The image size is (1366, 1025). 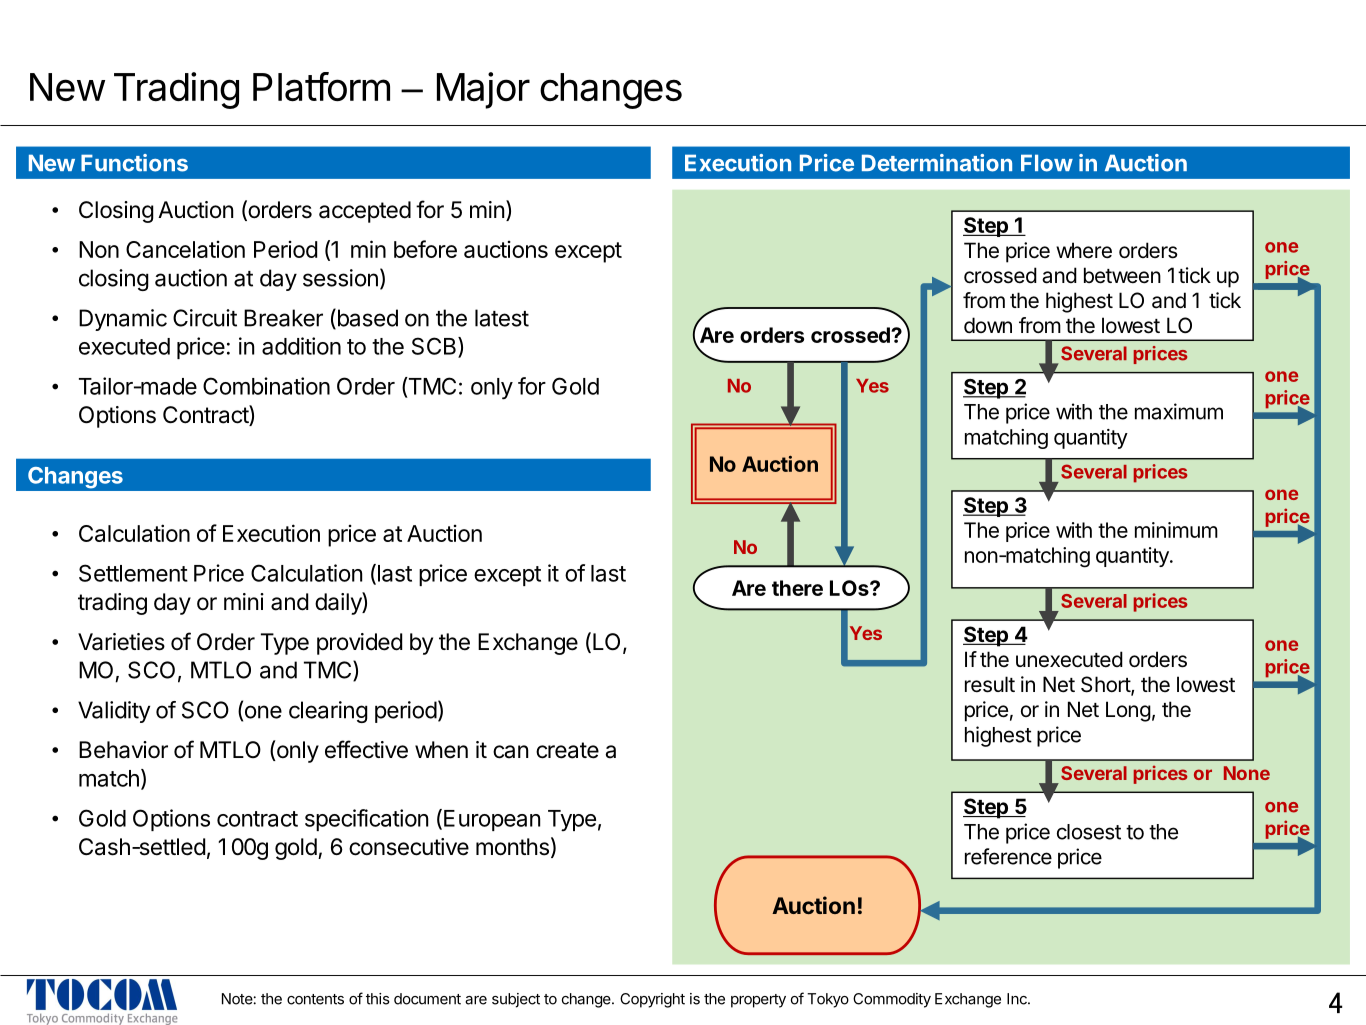 I want to click on latest, so click(x=502, y=318).
